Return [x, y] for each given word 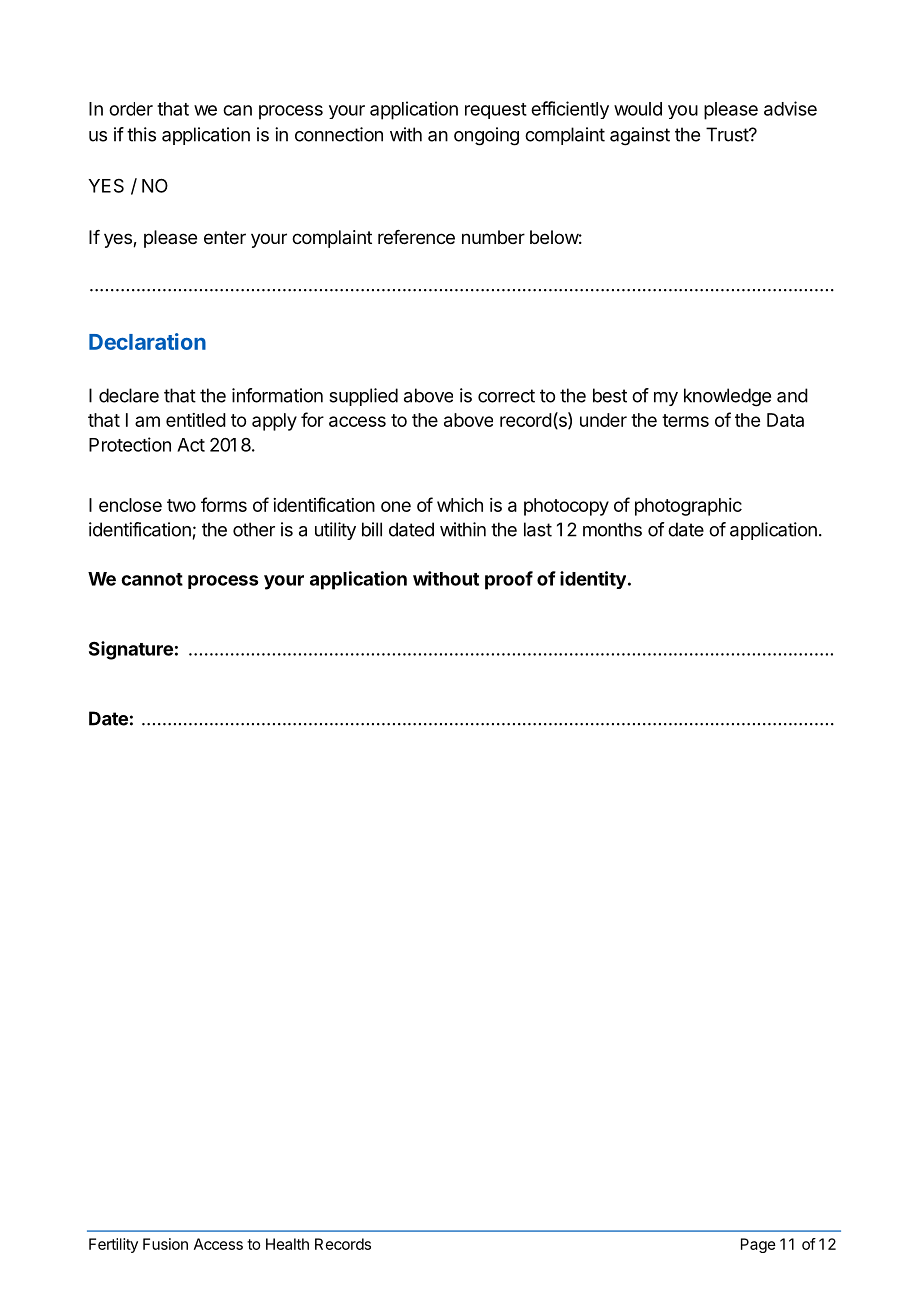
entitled [196, 420]
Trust [728, 134]
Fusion [165, 1244]
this [141, 134]
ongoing [486, 136]
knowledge [727, 397]
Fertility [113, 1245]
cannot [152, 579]
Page [758, 1245]
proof [509, 580]
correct [506, 396]
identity [593, 580]
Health [287, 1244]
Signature [131, 650]
